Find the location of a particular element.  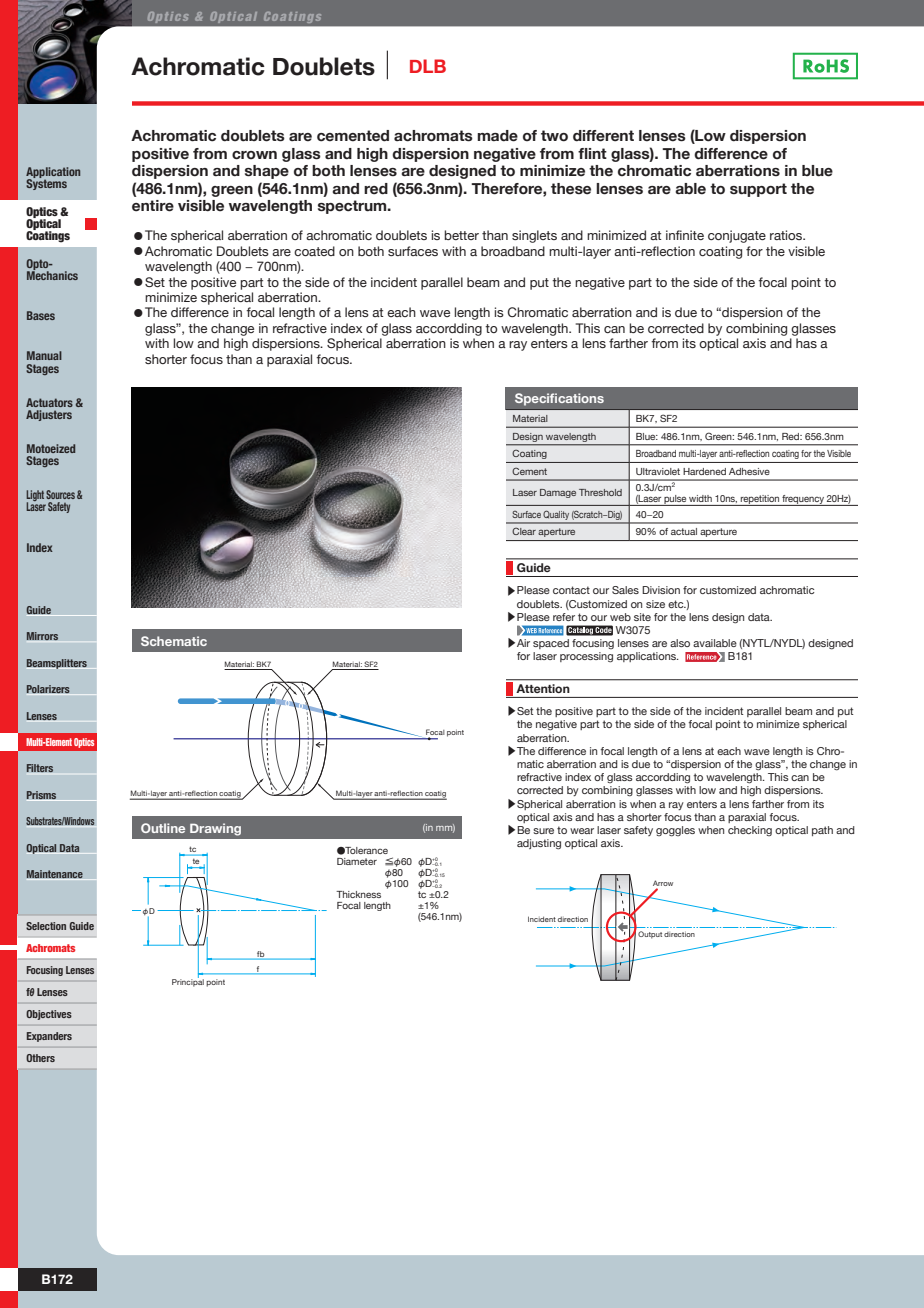

entire is located at coordinates (153, 206).
